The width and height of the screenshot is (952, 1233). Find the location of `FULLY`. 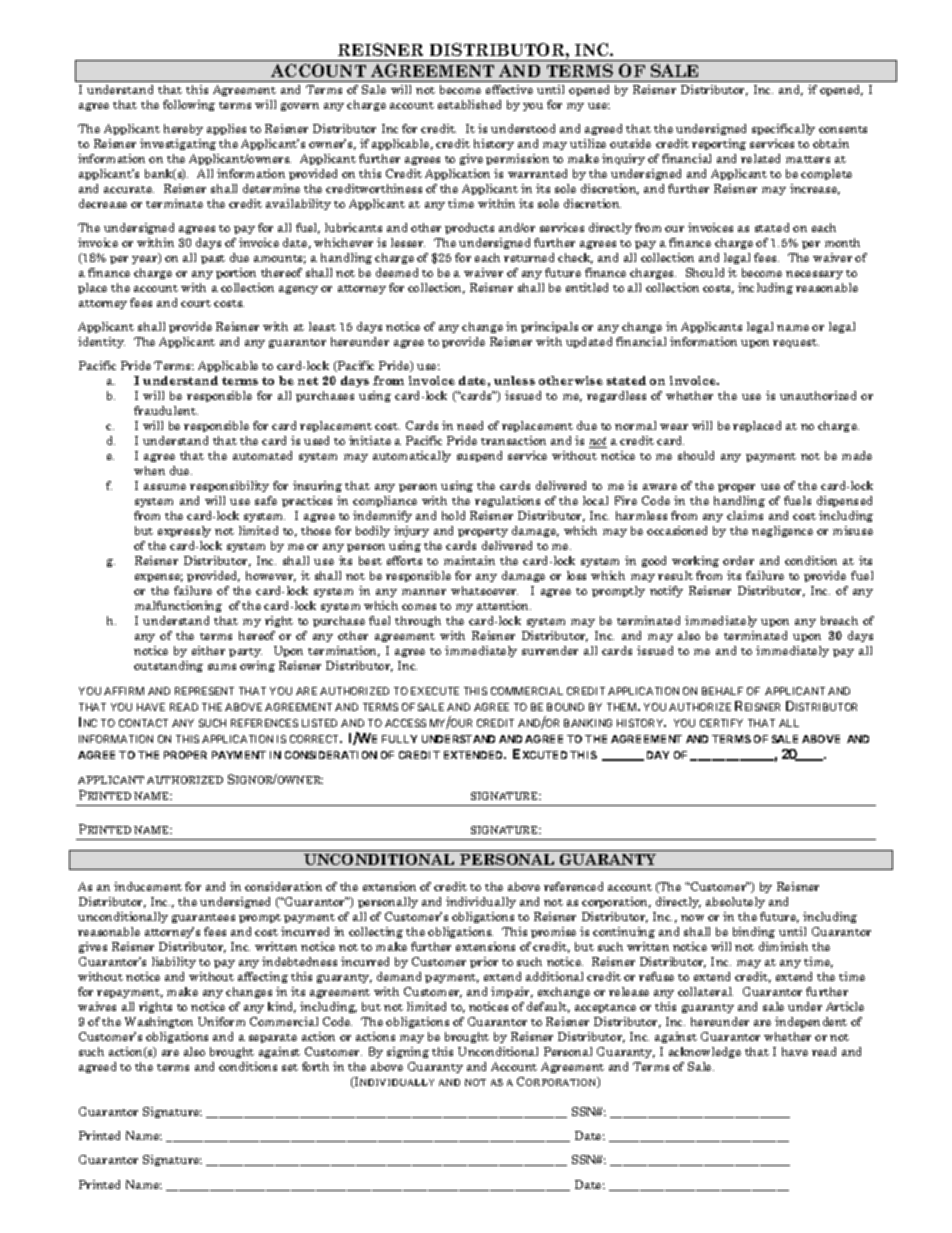

FULLY is located at coordinates (399, 739).
